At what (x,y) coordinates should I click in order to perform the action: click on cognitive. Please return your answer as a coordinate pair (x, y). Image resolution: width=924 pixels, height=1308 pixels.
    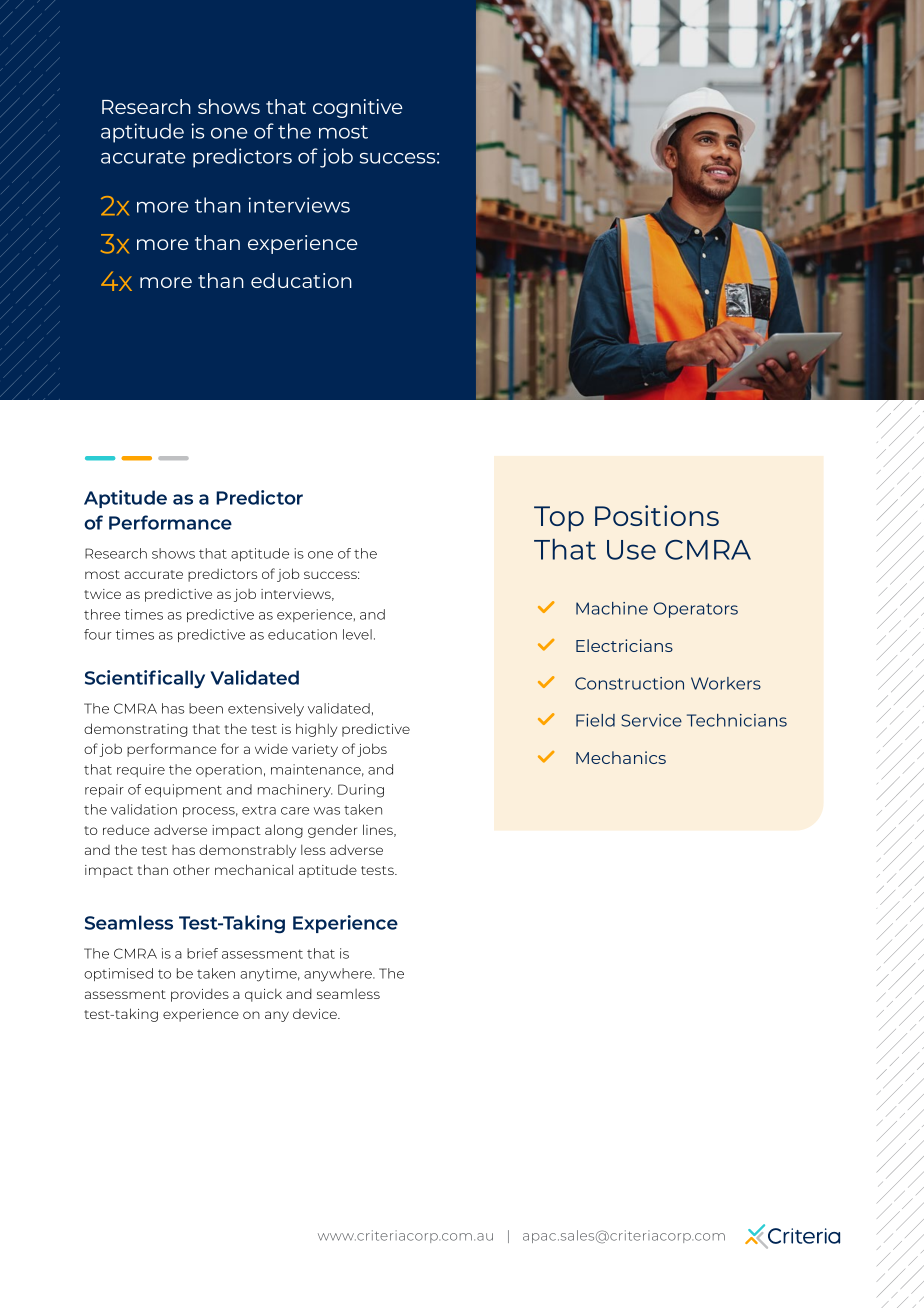
    Looking at the image, I should click on (358, 108).
